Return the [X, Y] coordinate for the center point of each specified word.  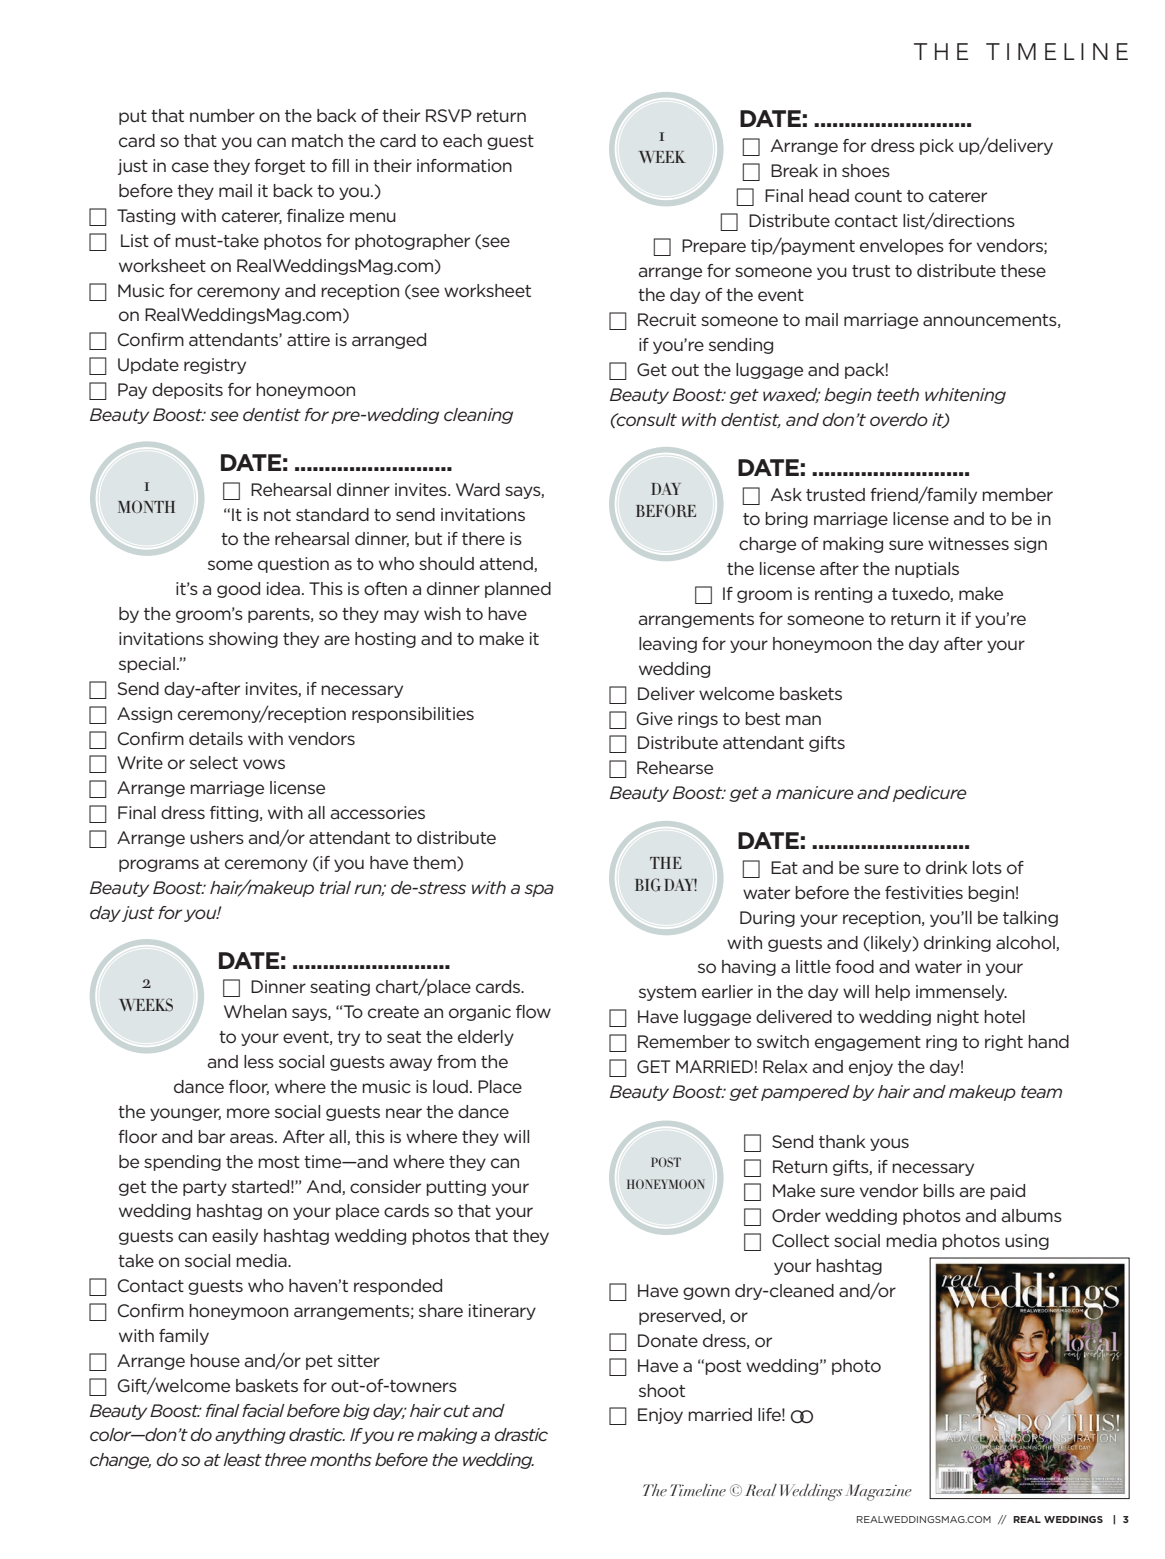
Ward [478, 489]
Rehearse [675, 767]
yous [889, 1144]
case [190, 167]
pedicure [930, 794]
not [277, 515]
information [464, 165]
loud [450, 1086]
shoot [662, 1390]
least [242, 1459]
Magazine [878, 1492]
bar [211, 1136]
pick [937, 147]
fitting [235, 814]
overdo [899, 419]
